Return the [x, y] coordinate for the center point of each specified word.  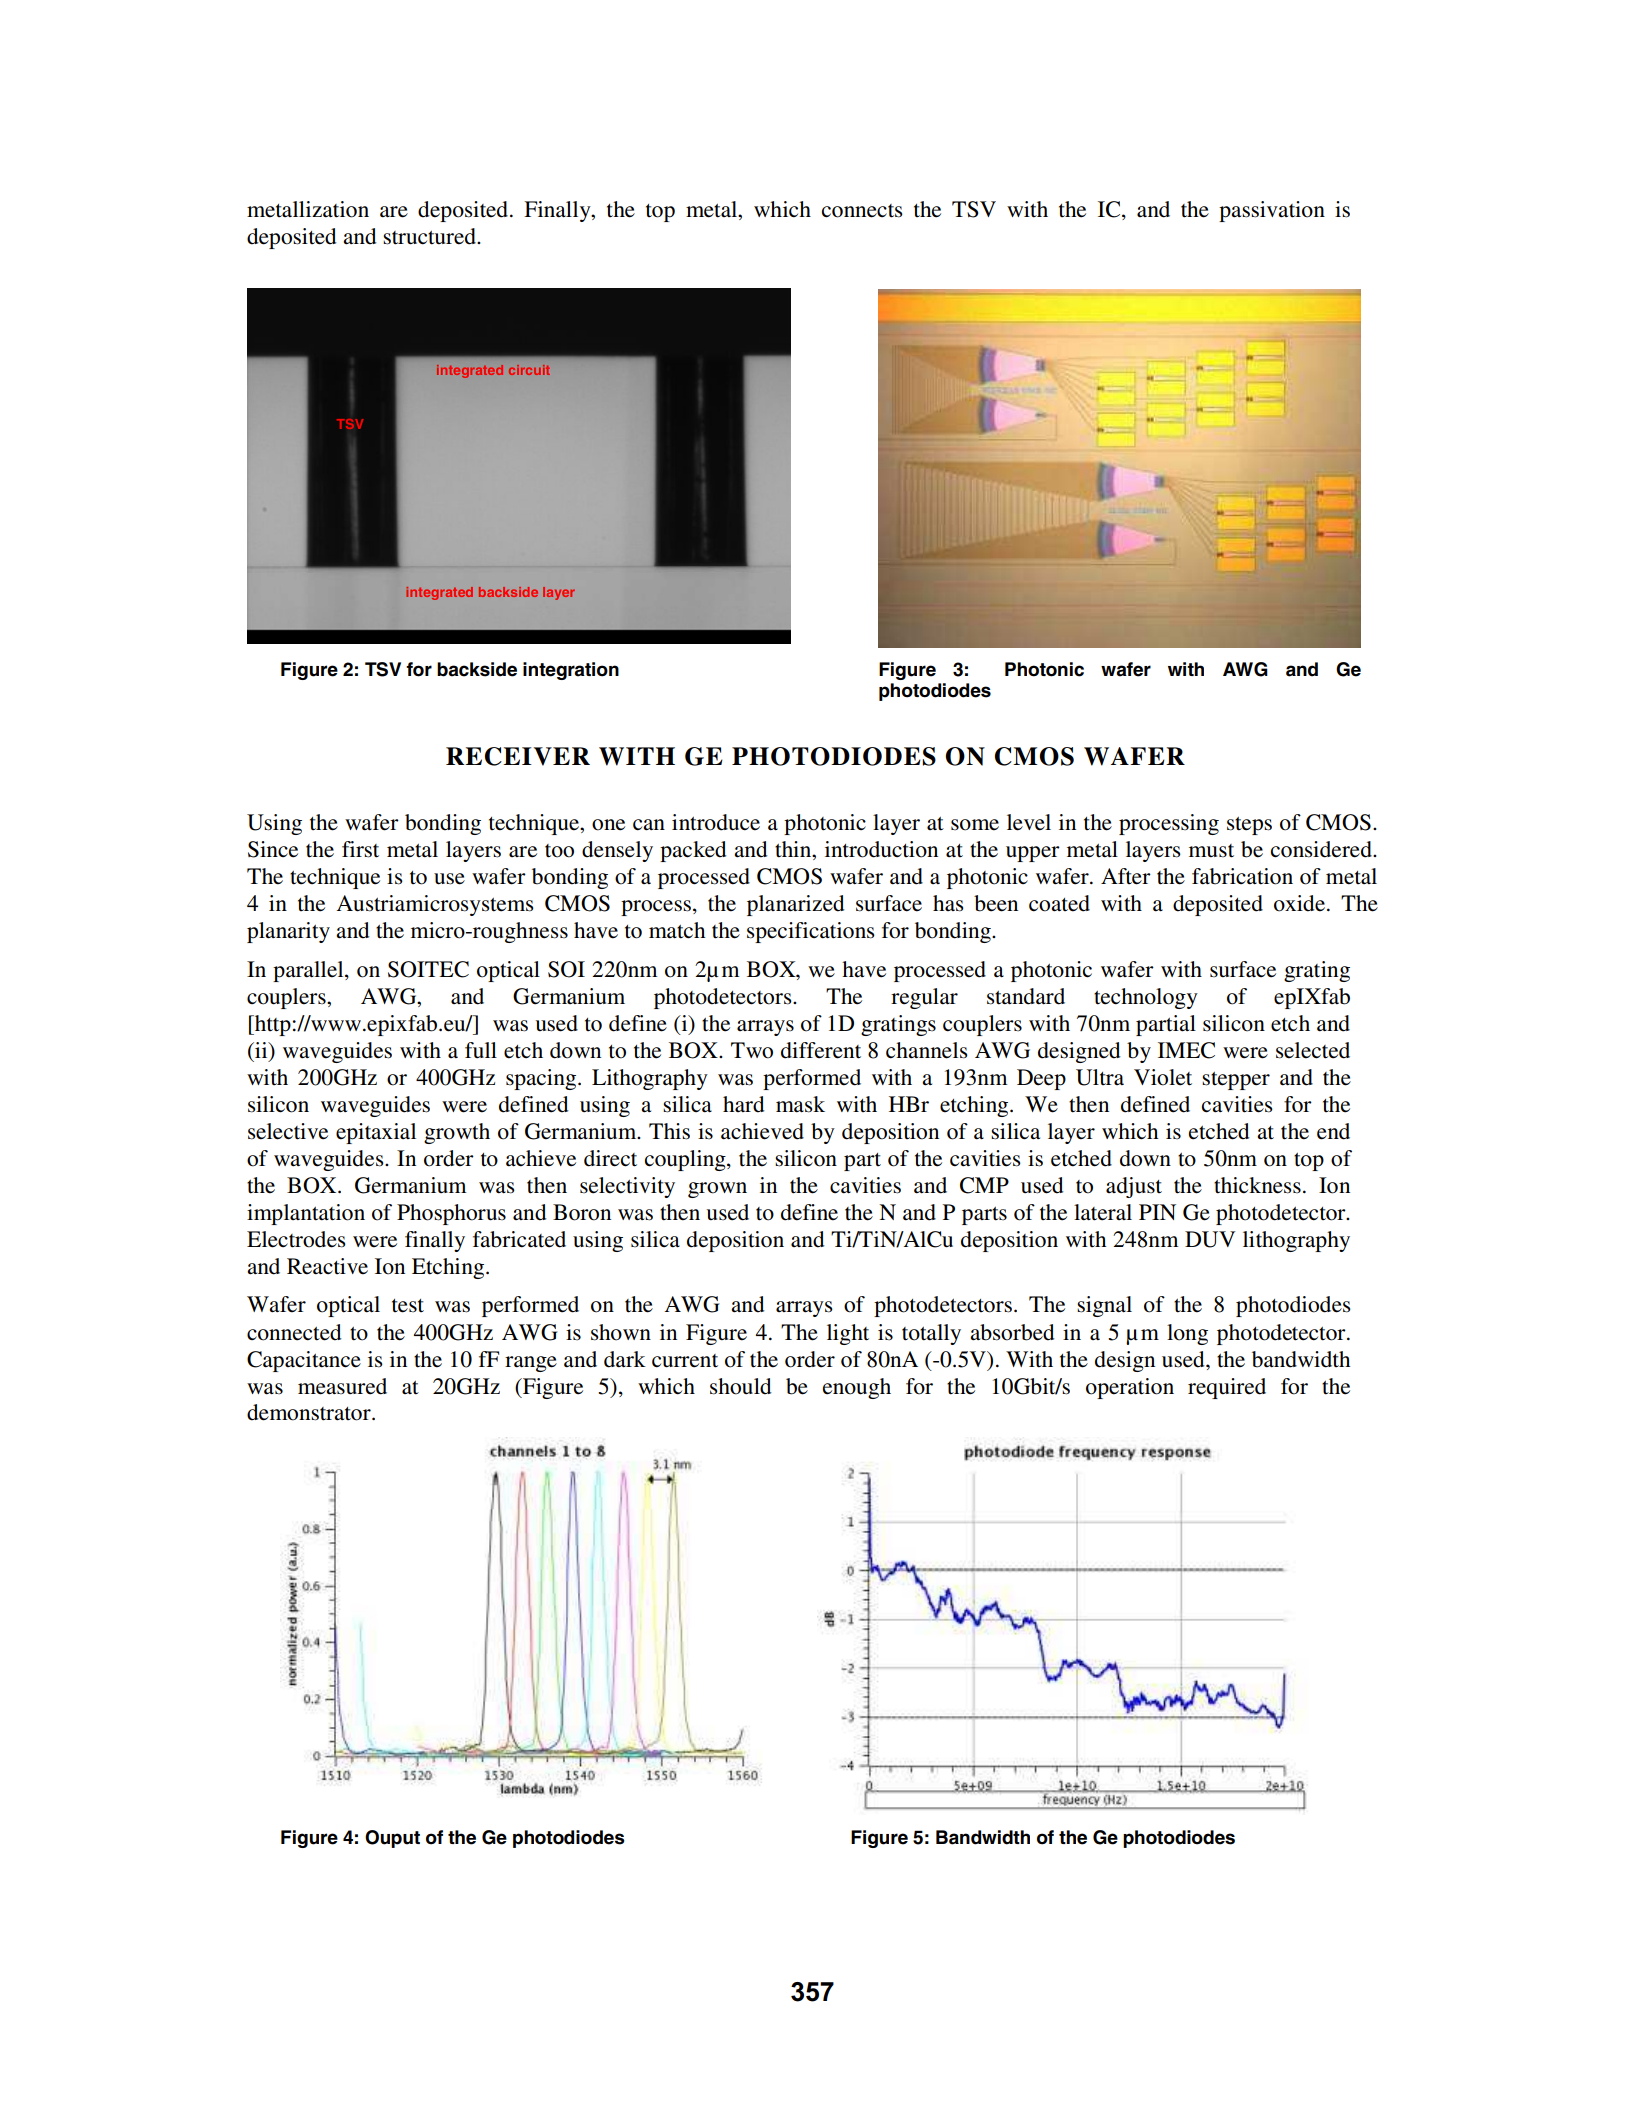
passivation [1272, 211]
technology [1146, 998]
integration [571, 671]
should [740, 1386]
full [481, 1050]
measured [342, 1386]
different [821, 1050]
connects [862, 211]
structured [430, 236]
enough [857, 1388]
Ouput [392, 1839]
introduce [716, 822]
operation [1130, 1388]
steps [1249, 826]
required [1227, 1388]
